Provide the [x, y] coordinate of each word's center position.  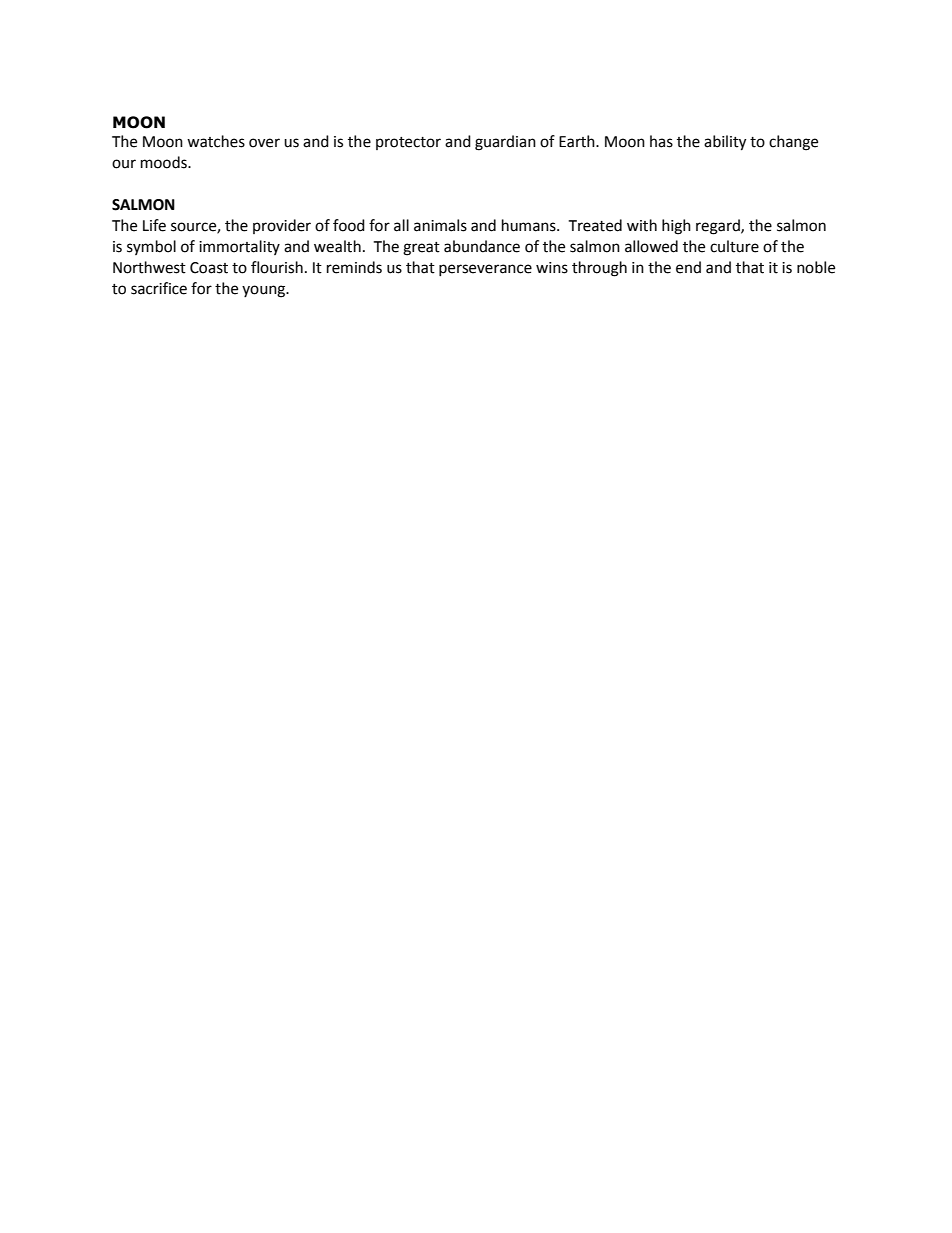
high [676, 227]
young [264, 291]
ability [725, 143]
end [688, 267]
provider [282, 226]
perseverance [485, 270]
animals [440, 225]
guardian [505, 143]
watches [216, 141]
